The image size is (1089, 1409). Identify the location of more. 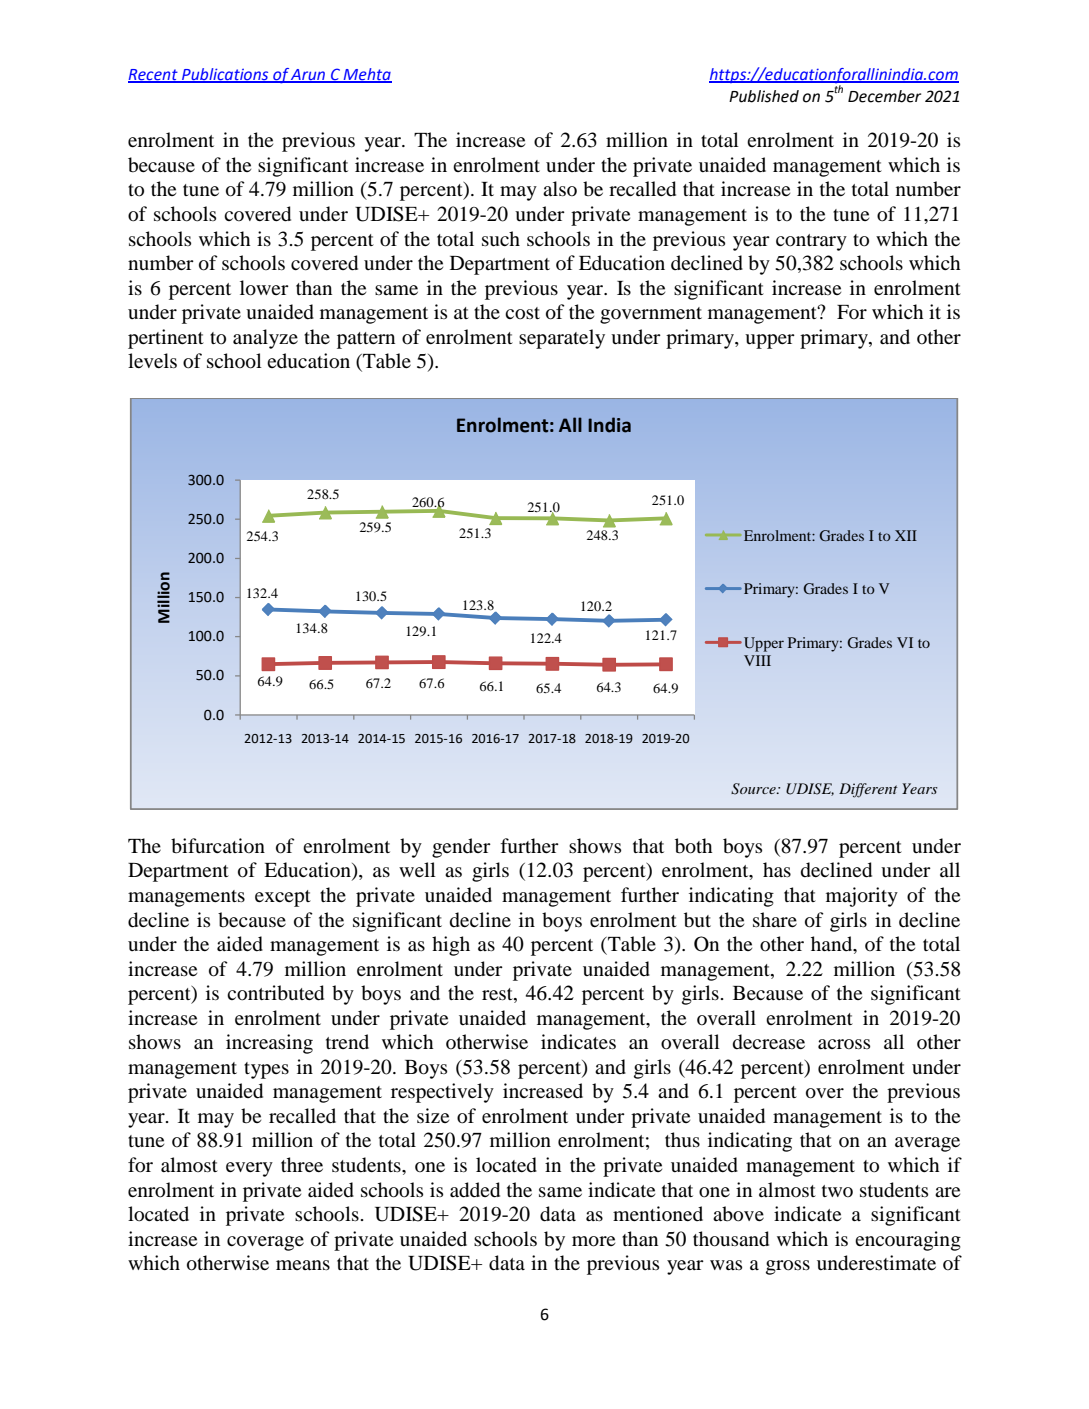
(593, 1241).
